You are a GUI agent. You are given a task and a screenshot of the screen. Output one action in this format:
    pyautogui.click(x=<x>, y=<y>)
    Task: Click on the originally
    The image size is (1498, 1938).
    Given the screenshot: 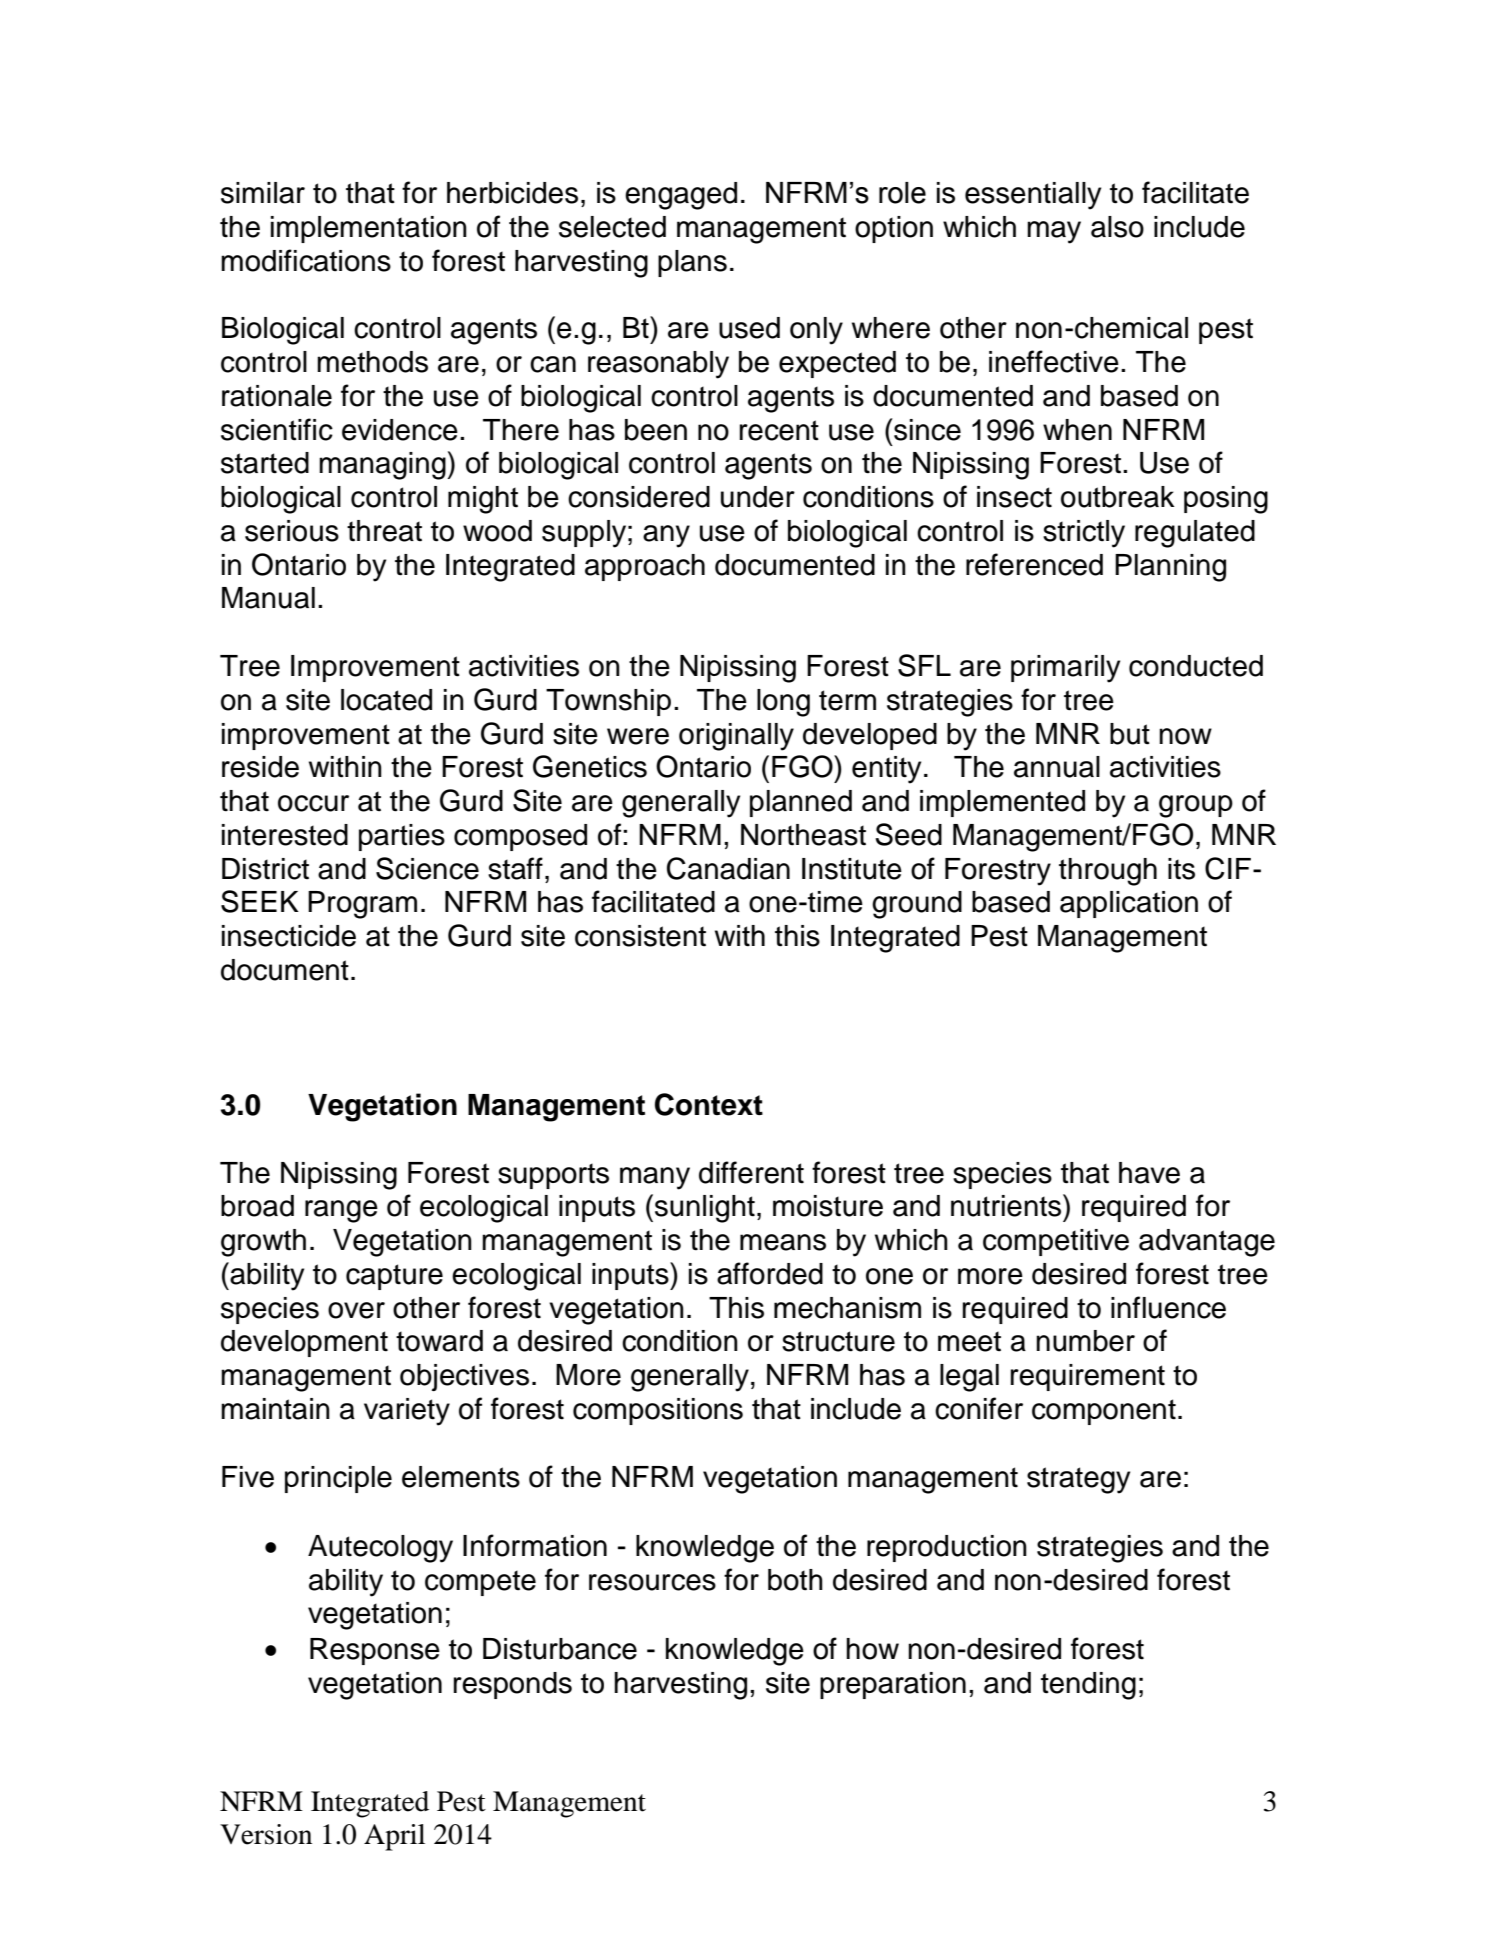 What is the action you would take?
    pyautogui.click(x=736, y=737)
